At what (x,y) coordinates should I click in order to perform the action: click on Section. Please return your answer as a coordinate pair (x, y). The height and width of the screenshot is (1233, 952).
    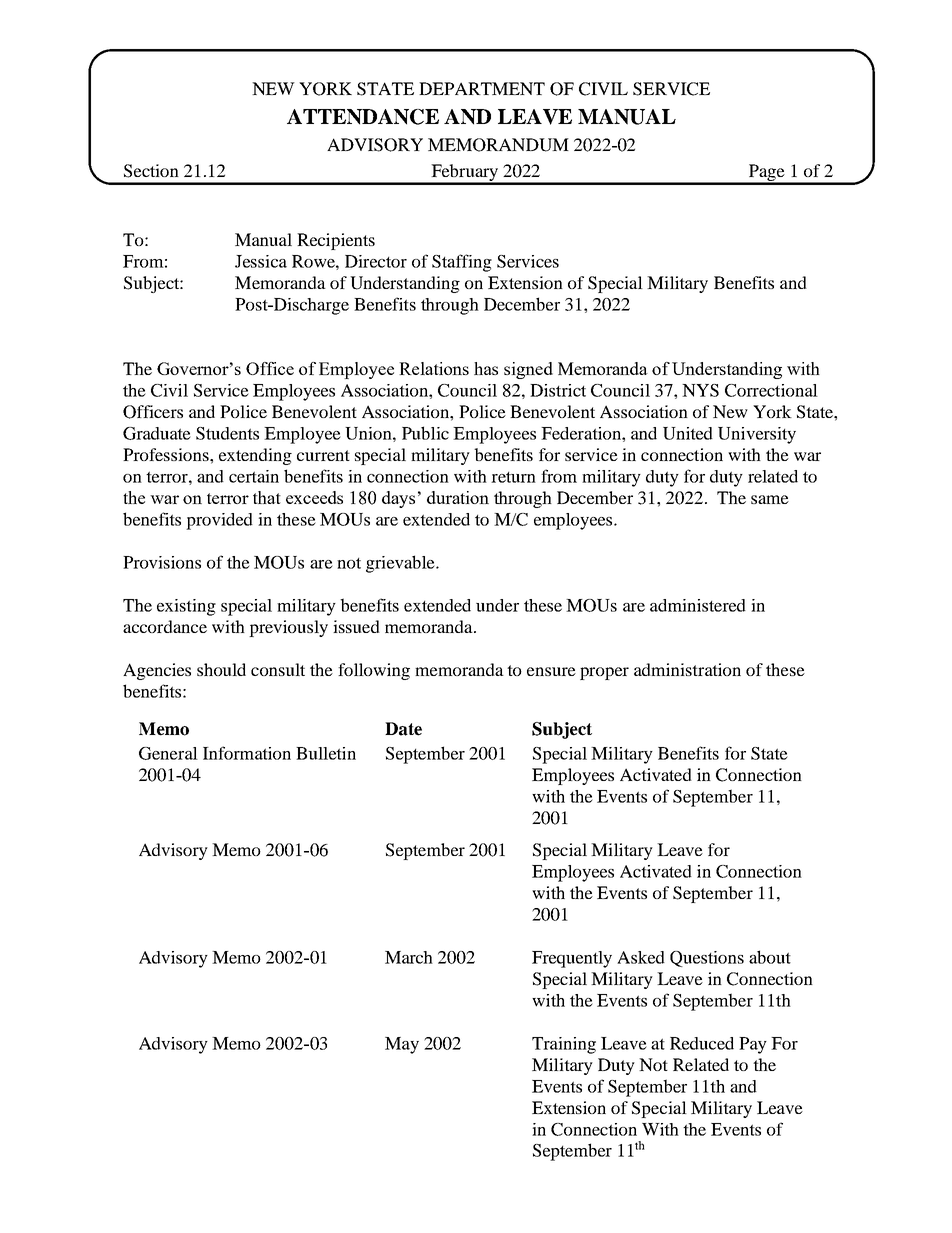
    Looking at the image, I should click on (151, 171).
